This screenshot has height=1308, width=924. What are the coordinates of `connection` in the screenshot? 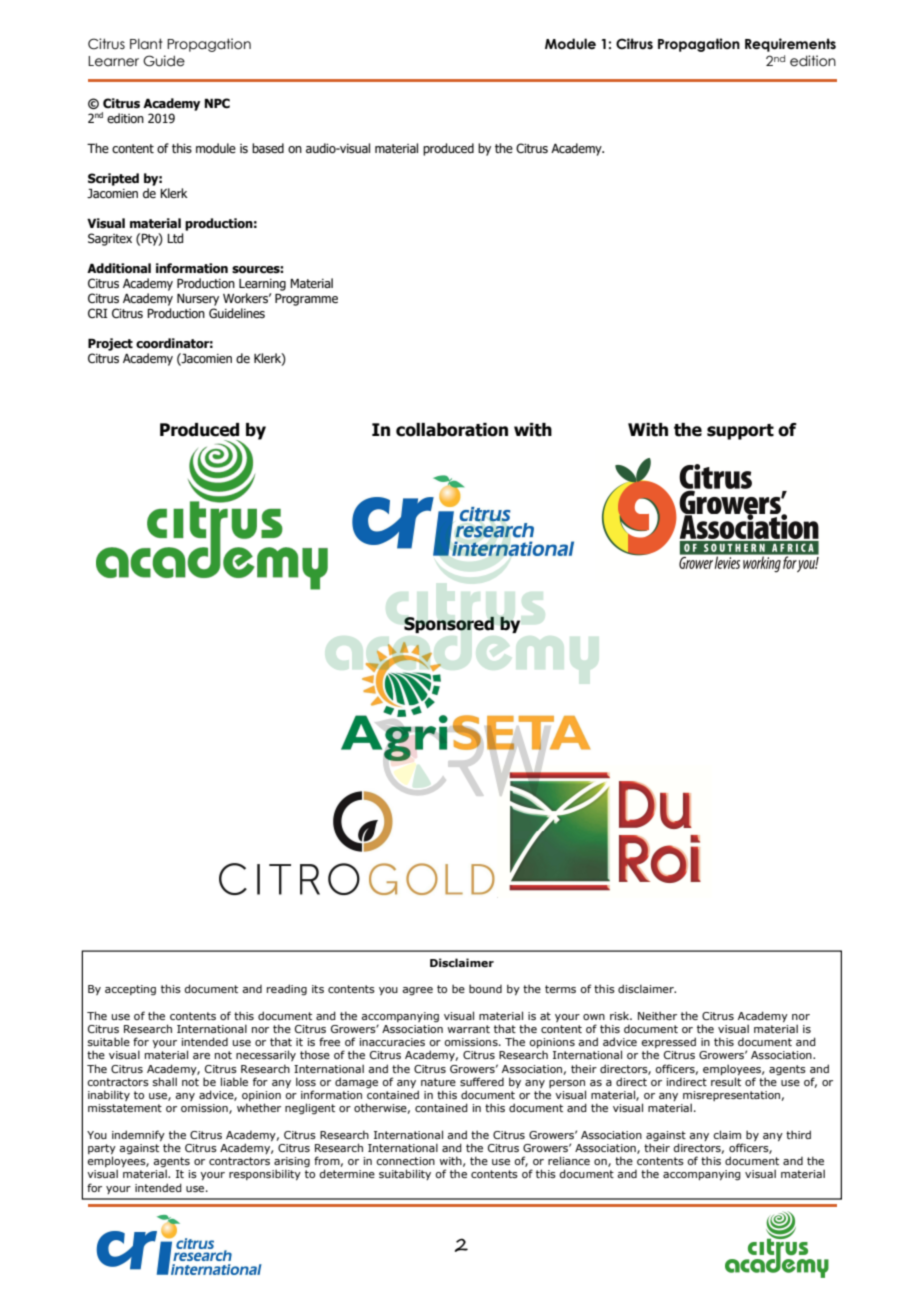 It's located at (405, 1161).
